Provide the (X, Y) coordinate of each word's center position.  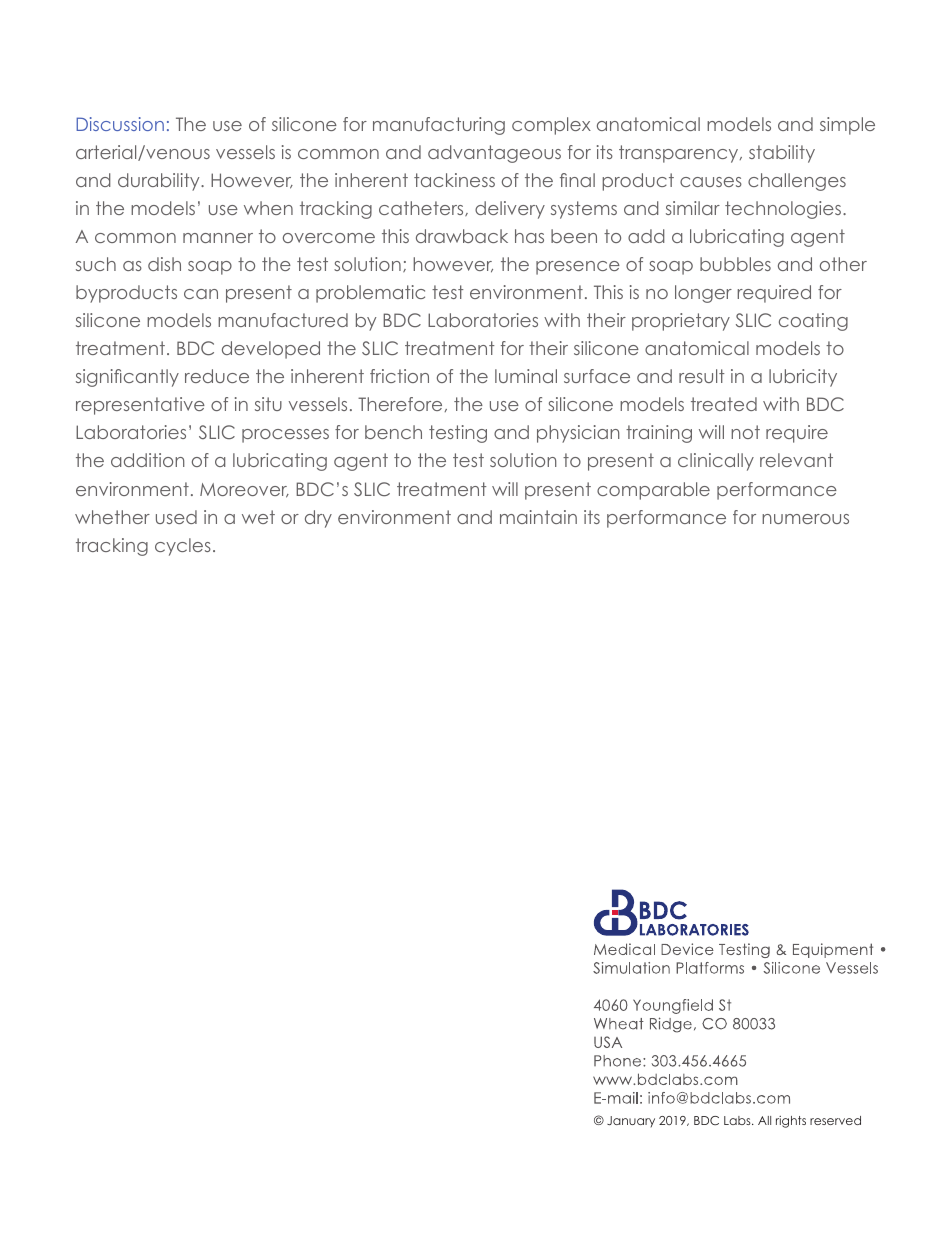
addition (148, 460)
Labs (738, 1120)
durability (160, 182)
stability (782, 154)
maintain (538, 517)
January (631, 1121)
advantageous (494, 154)
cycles (183, 547)
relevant (796, 460)
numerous (805, 519)
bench (393, 432)
